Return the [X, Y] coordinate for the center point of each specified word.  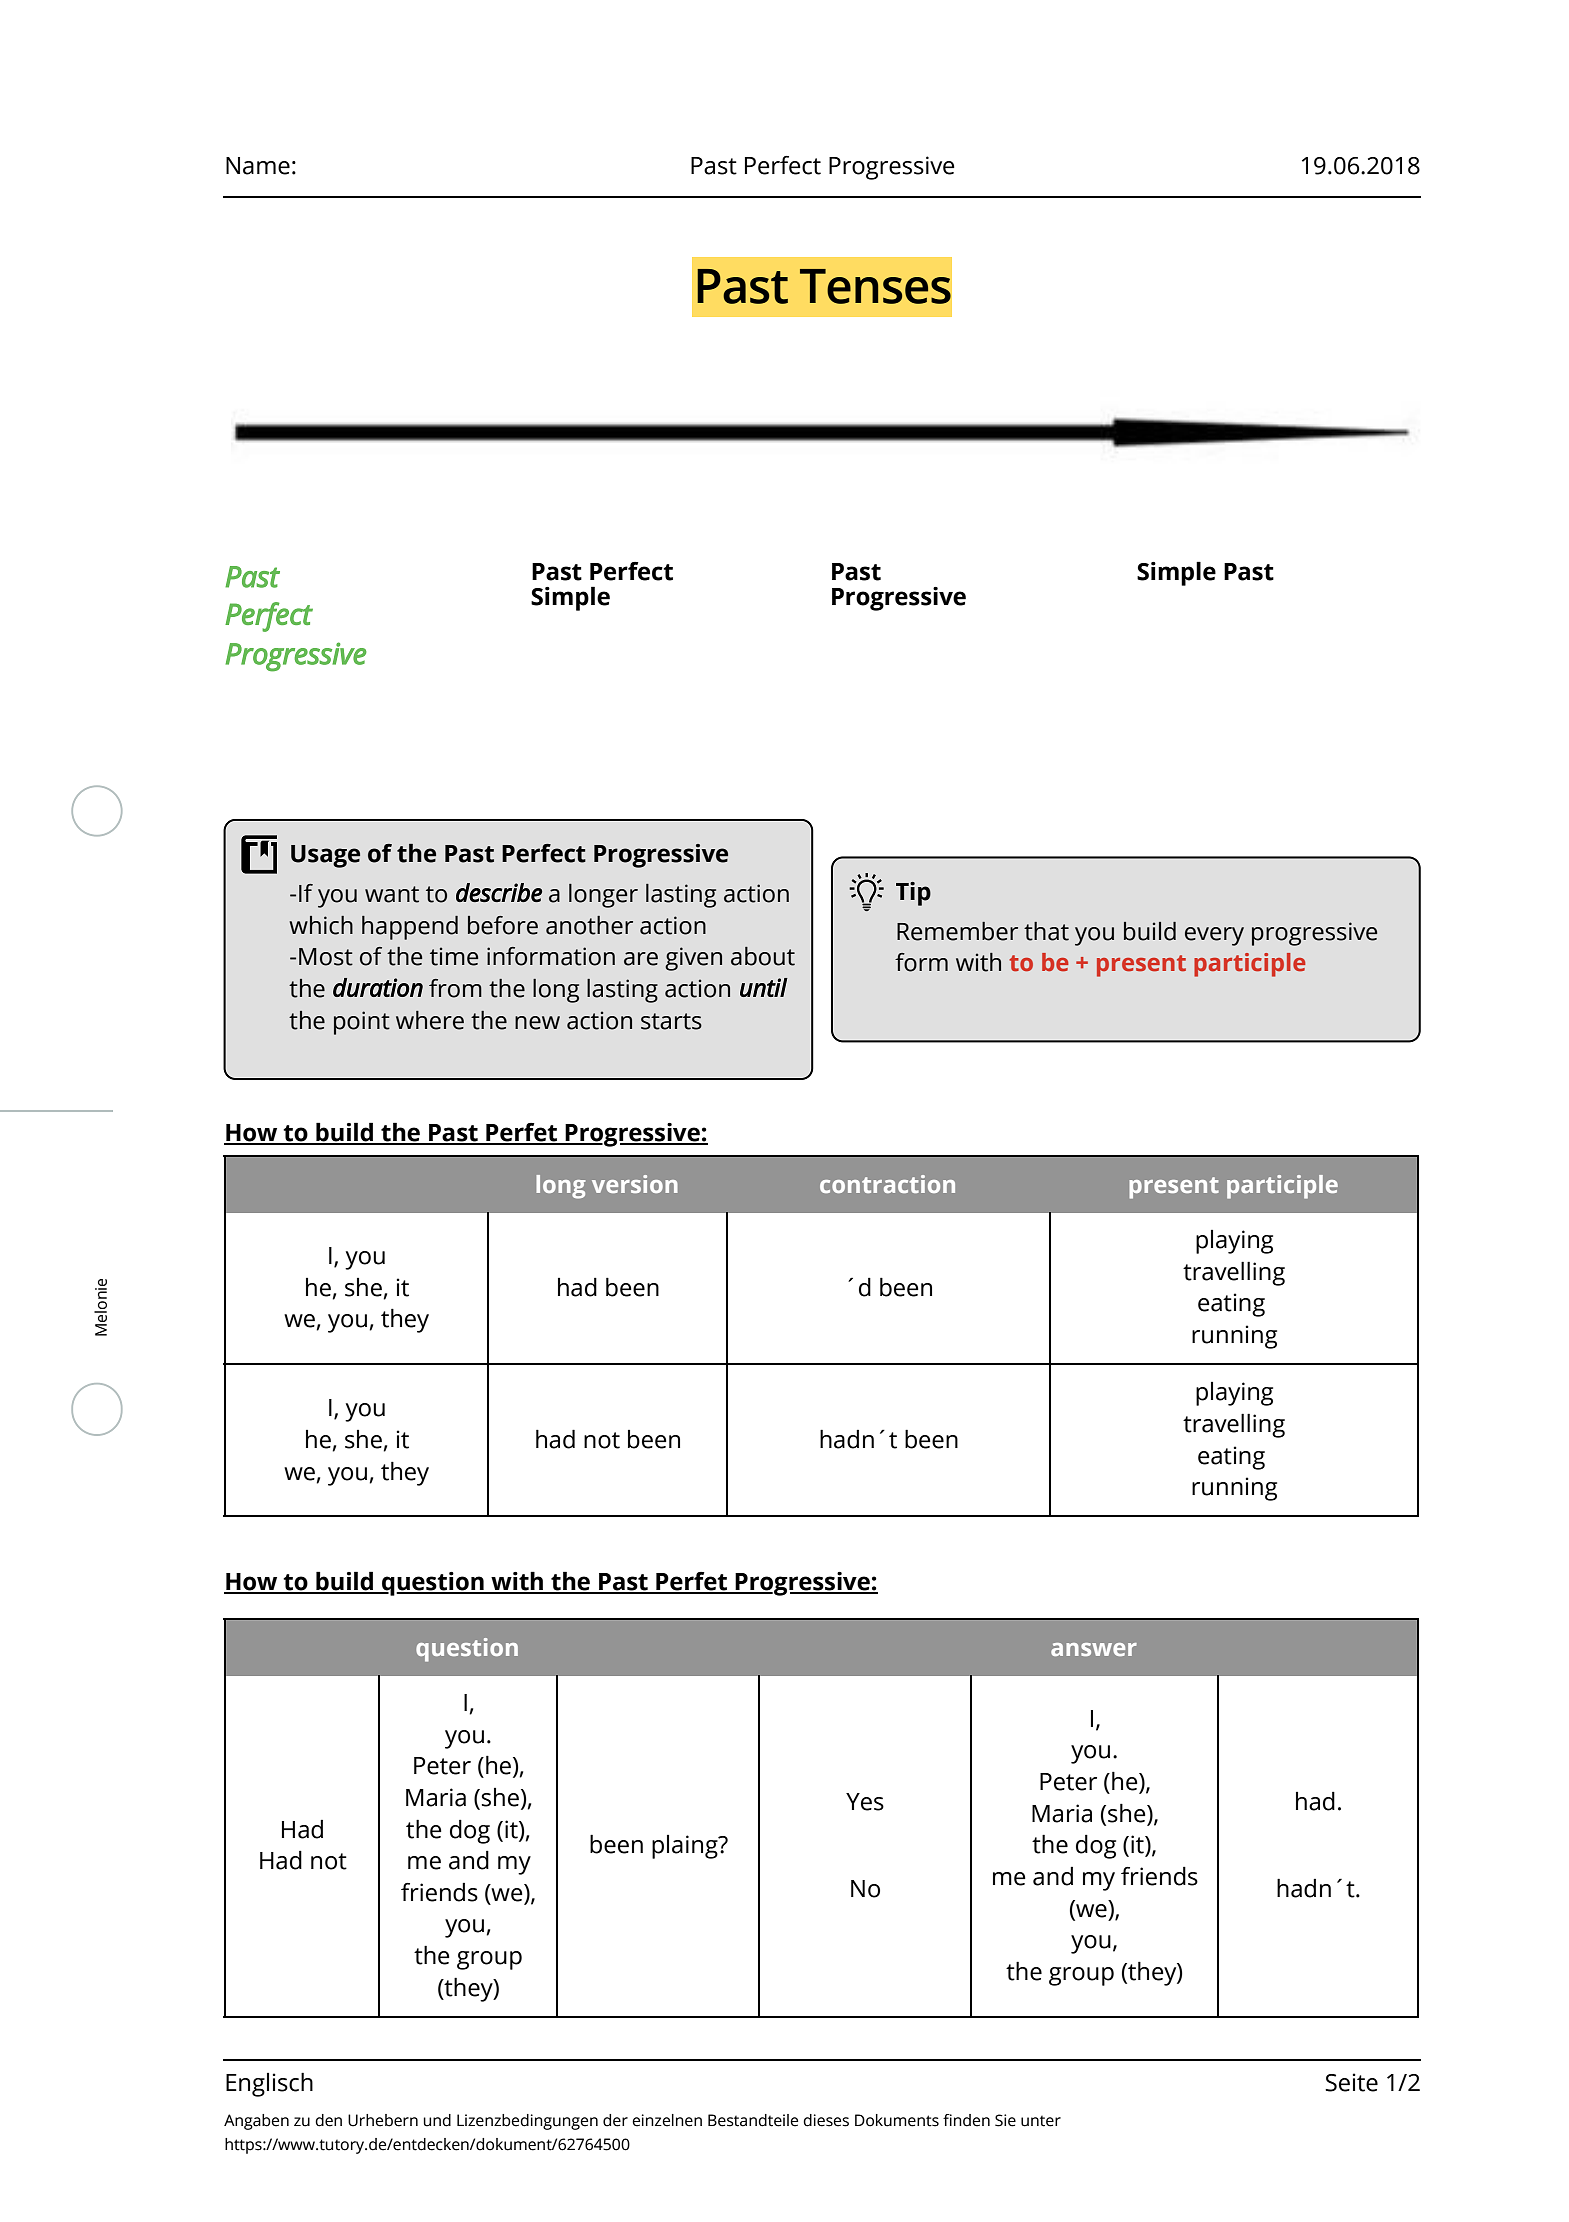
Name [258, 166]
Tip [913, 894]
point [362, 1023]
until [764, 987]
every [1214, 936]
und [437, 2120]
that [1046, 931]
